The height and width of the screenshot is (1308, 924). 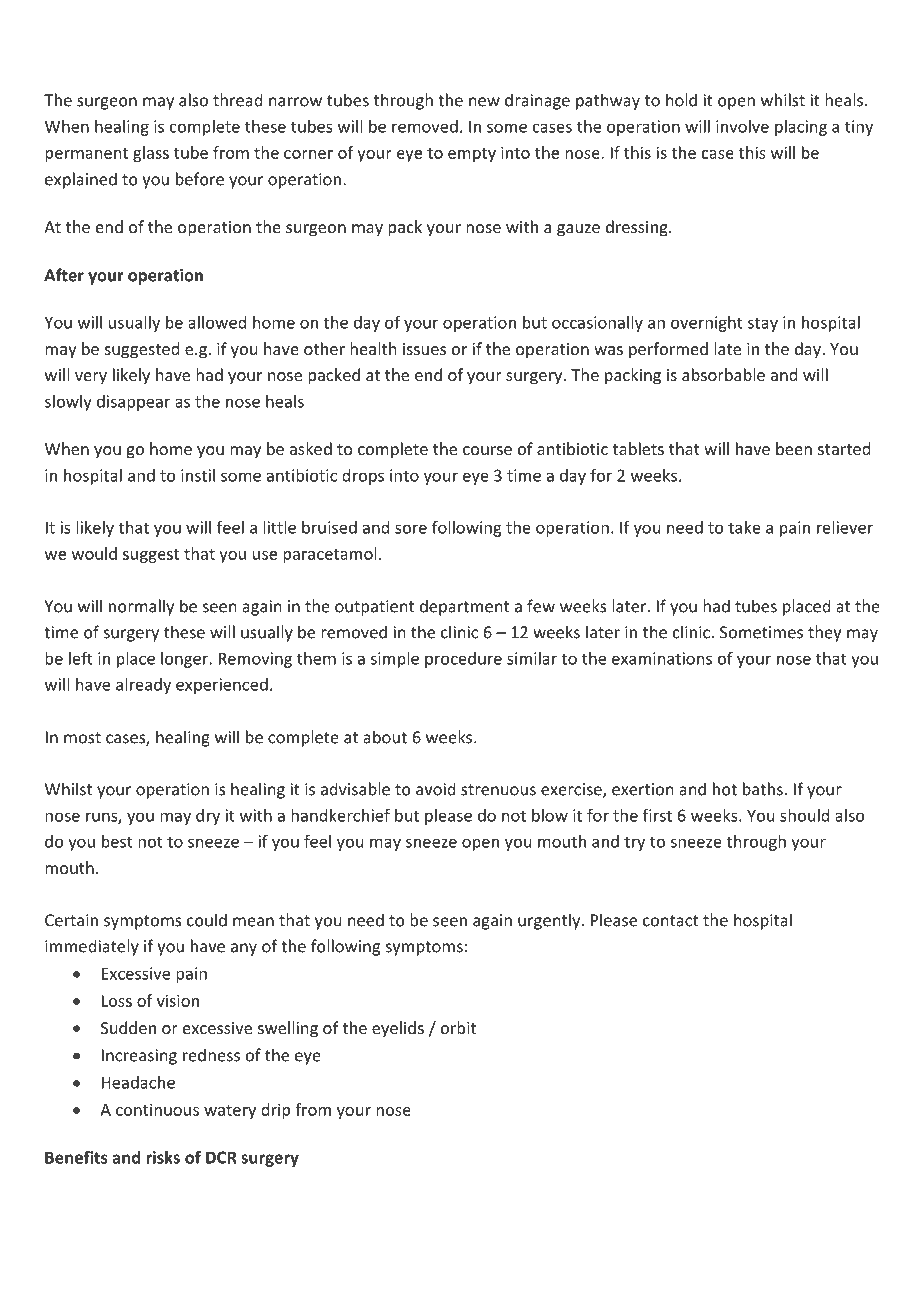 I want to click on best, so click(x=117, y=841).
